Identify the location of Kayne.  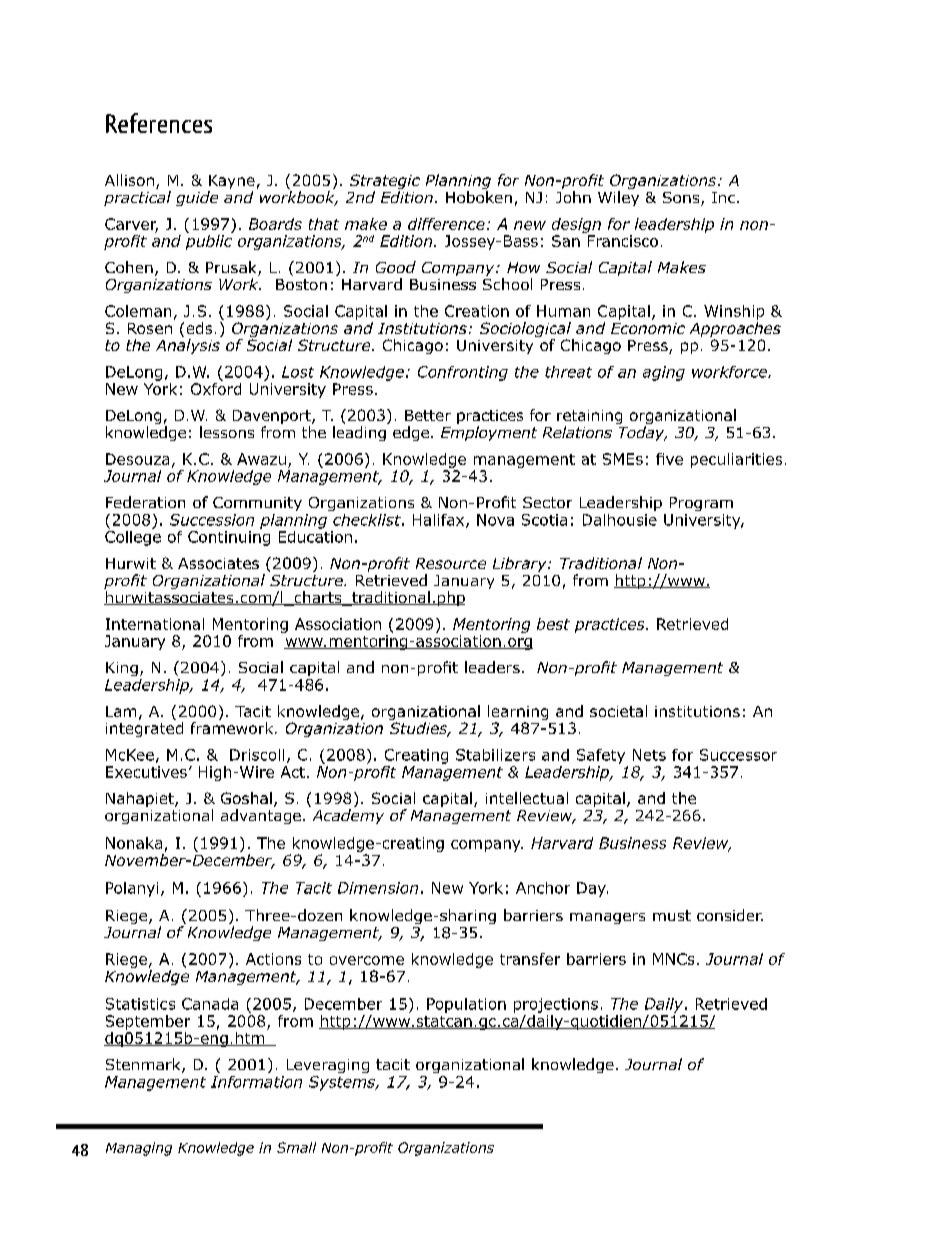
(231, 183).
